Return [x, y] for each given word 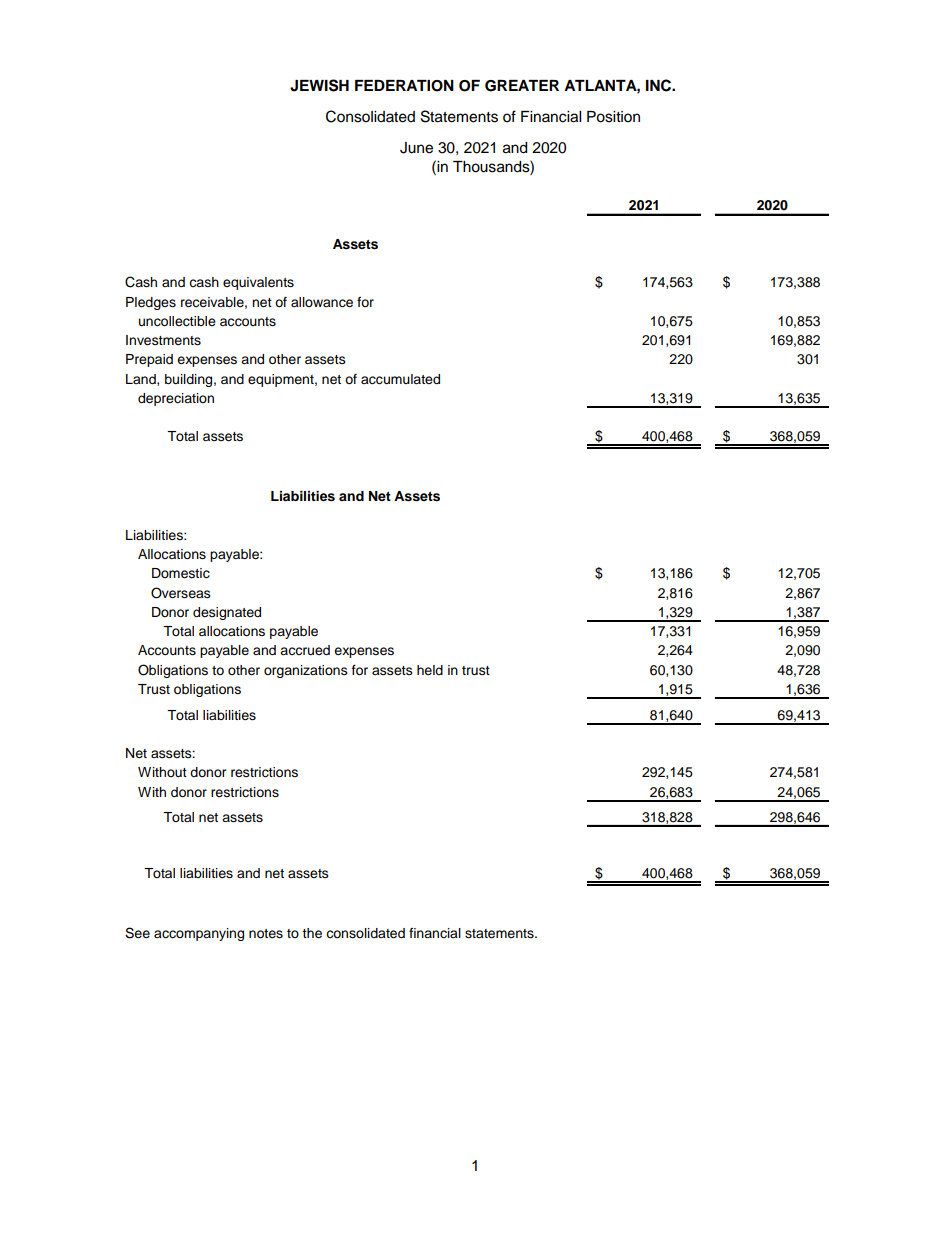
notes [266, 934]
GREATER [522, 86]
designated [227, 613]
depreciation [176, 399]
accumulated [400, 379]
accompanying [199, 934]
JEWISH [319, 85]
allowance [322, 302]
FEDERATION [404, 86]
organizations [306, 671]
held [430, 670]
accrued [305, 650]
